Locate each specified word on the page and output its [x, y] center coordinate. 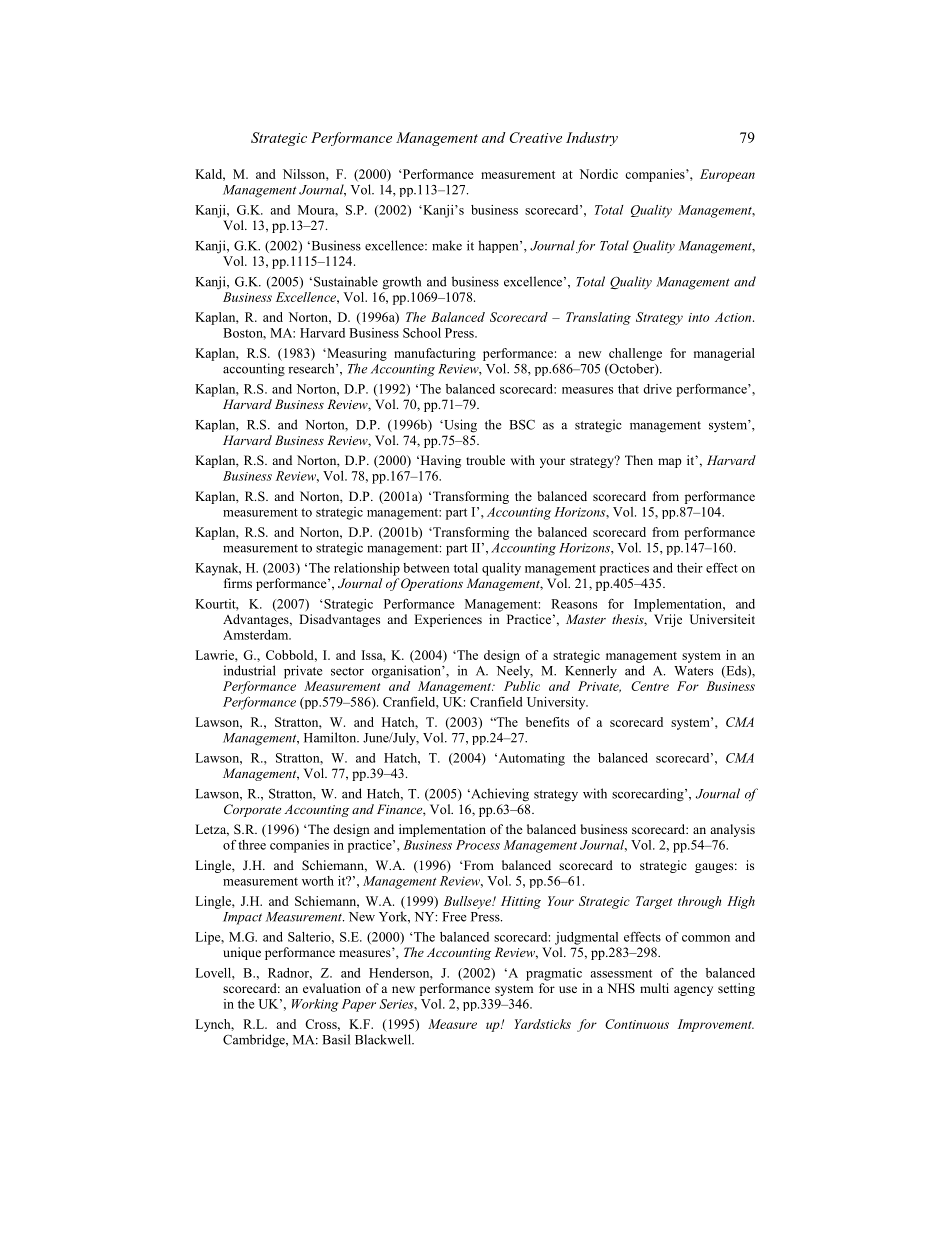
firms [238, 583]
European [727, 175]
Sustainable [346, 281]
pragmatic [554, 974]
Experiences [448, 620]
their [690, 568]
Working [315, 1005]
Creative [536, 137]
